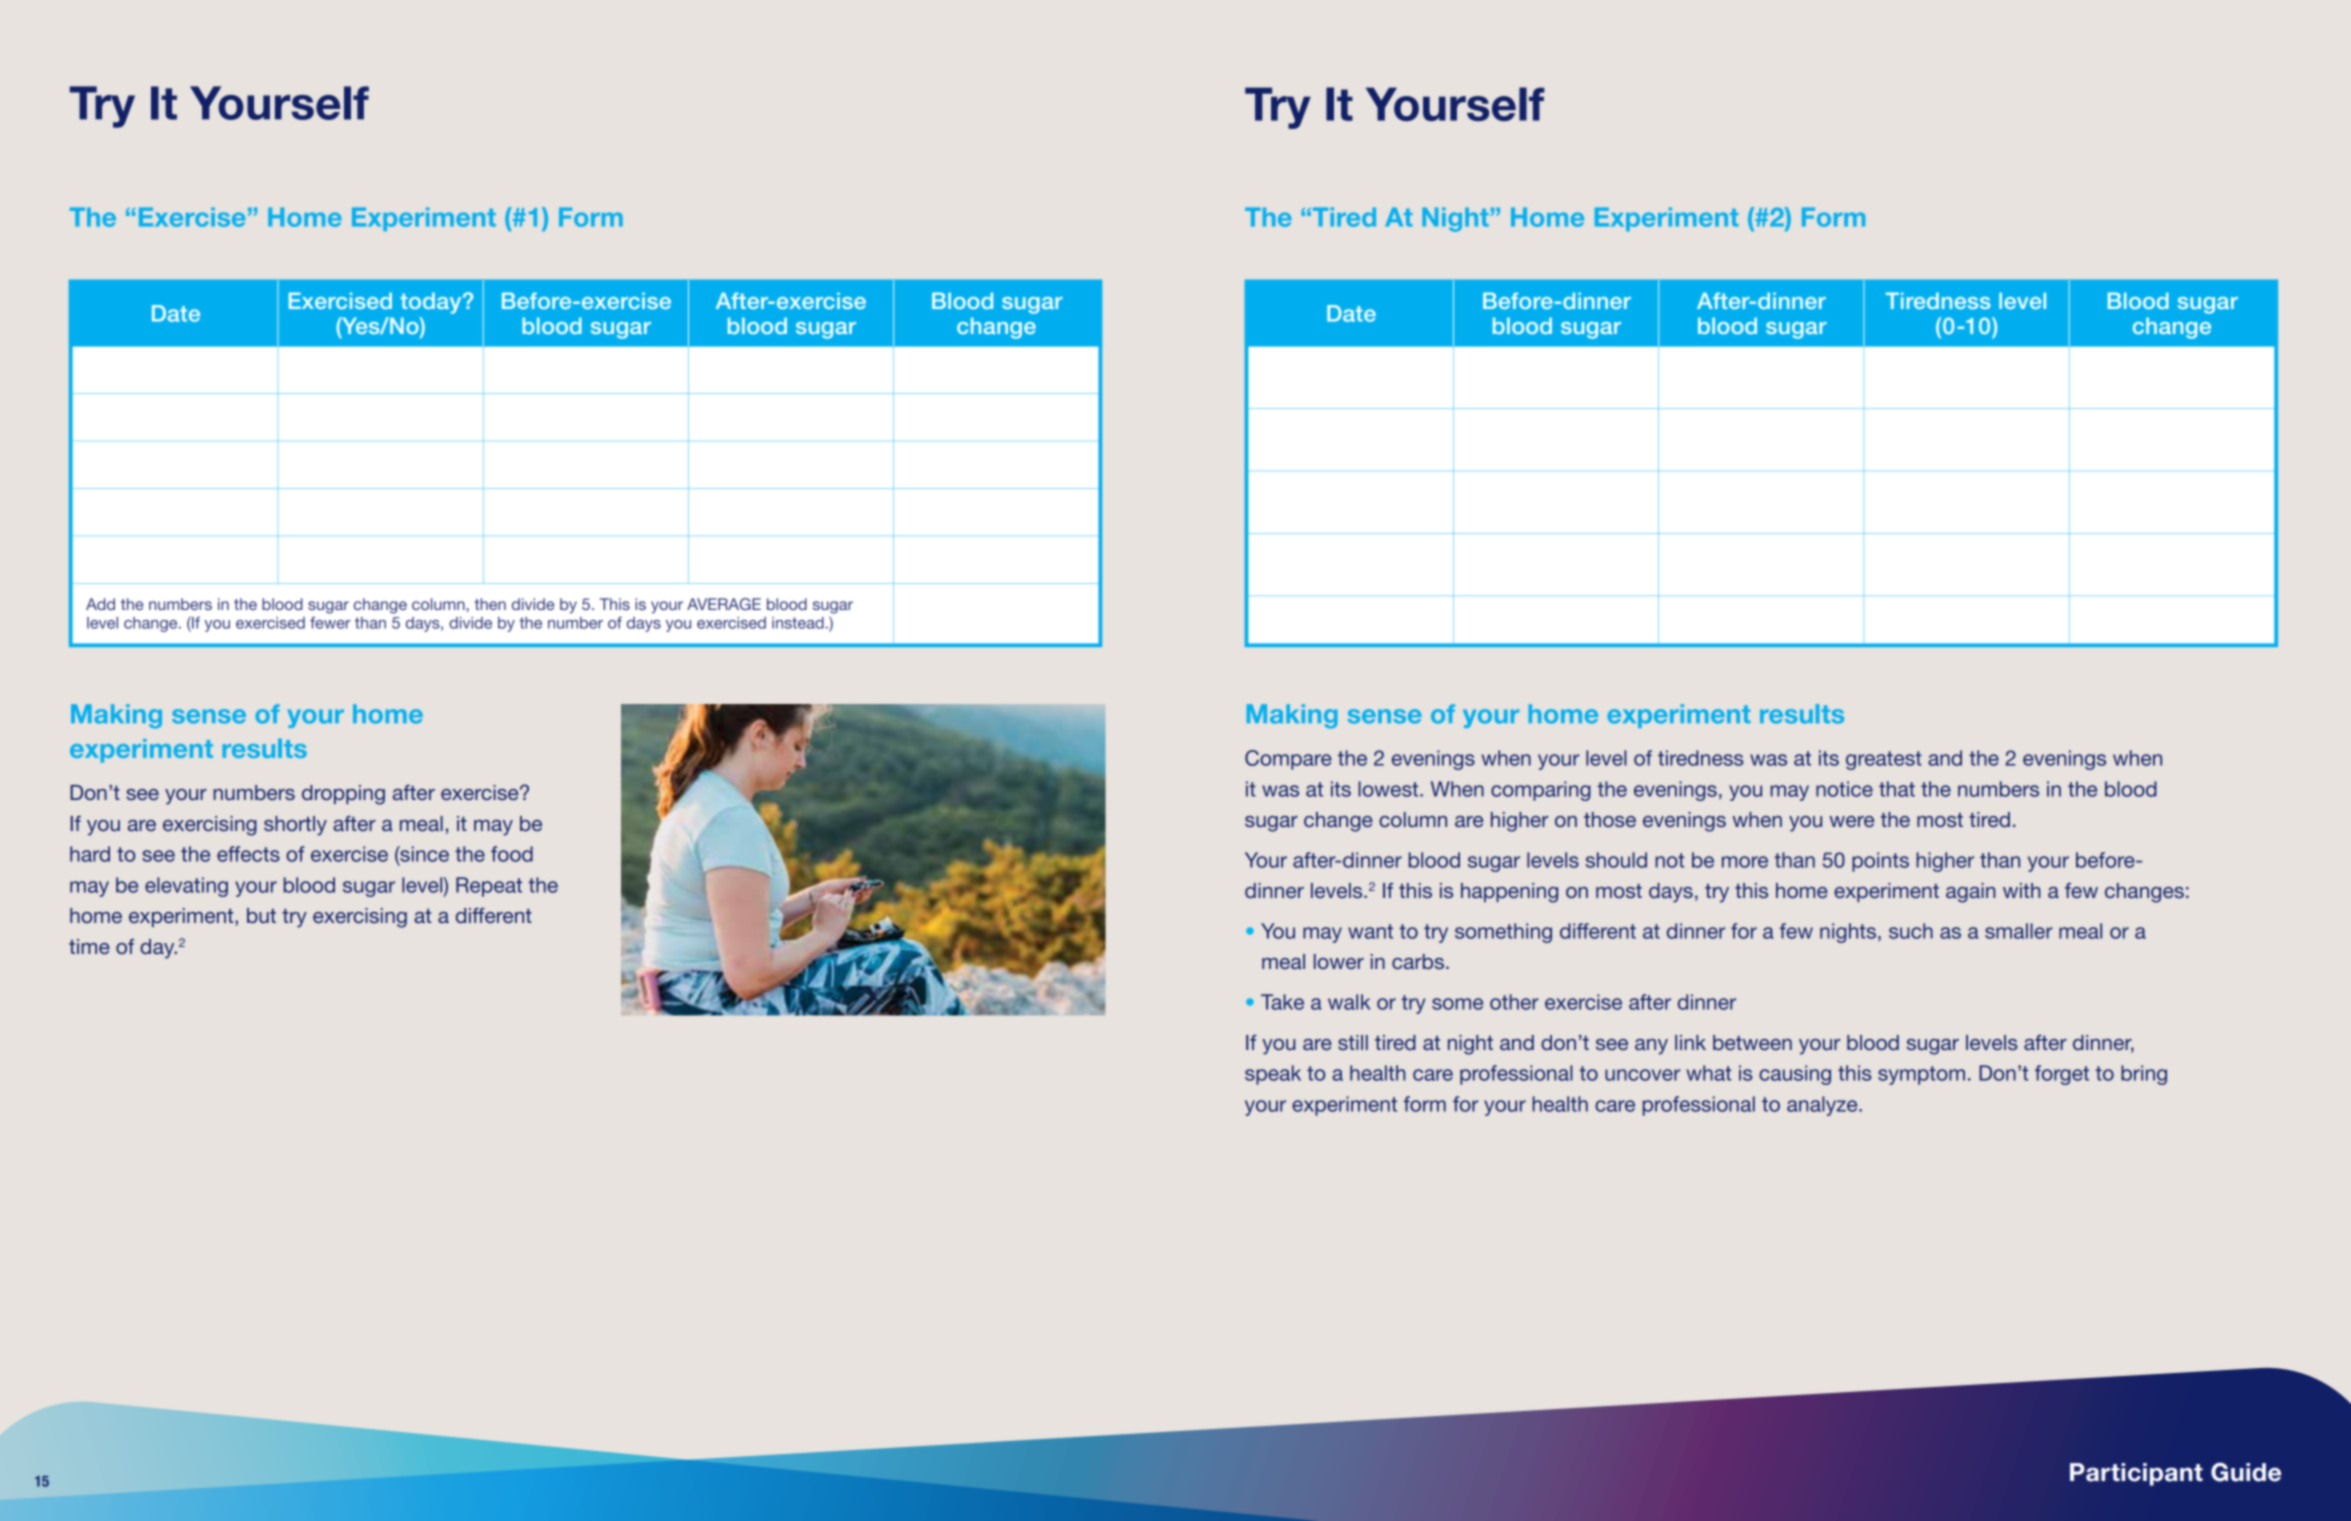  I want to click on want, so click(1370, 931).
